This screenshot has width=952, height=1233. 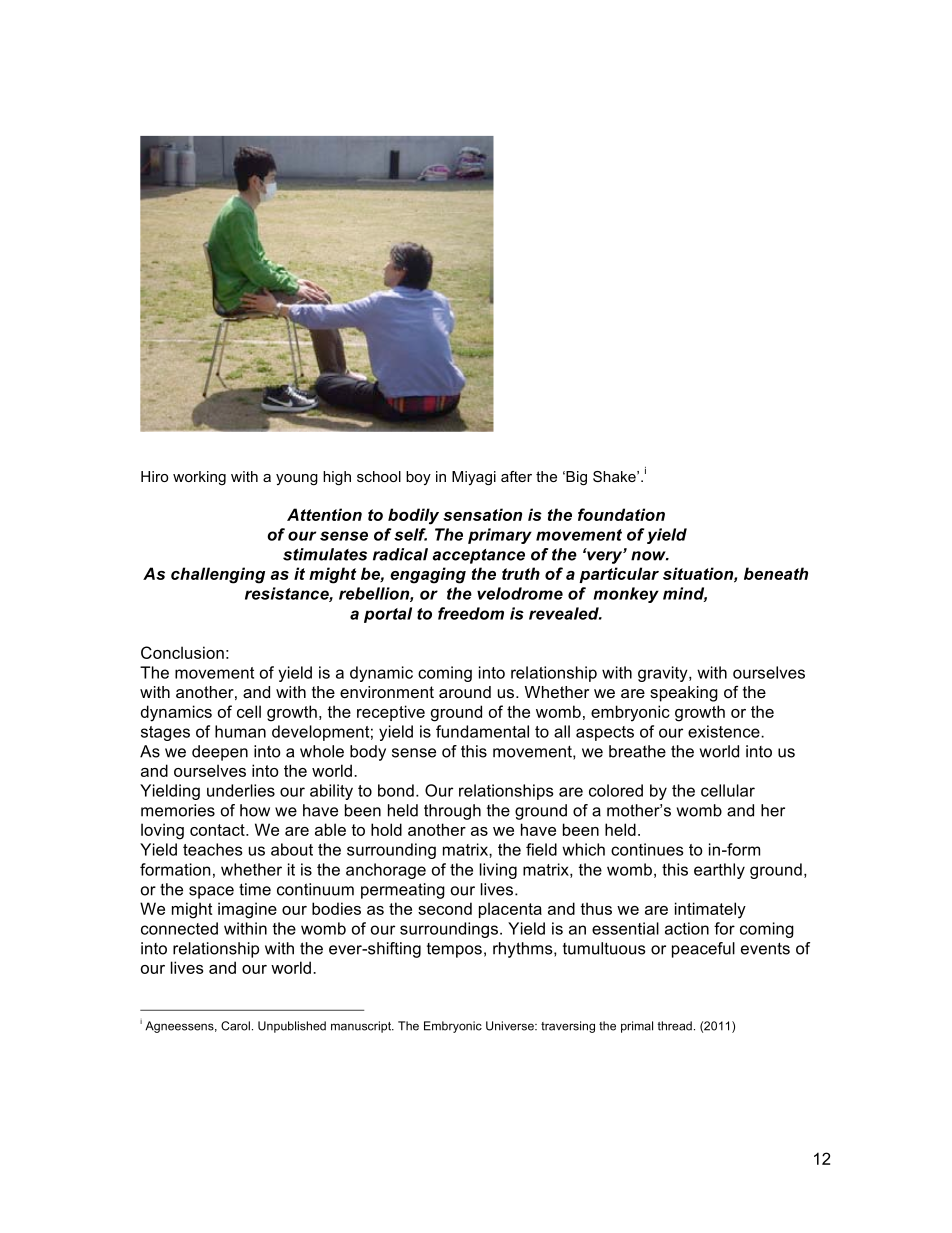 What do you see at coordinates (498, 871) in the screenshot?
I see `living` at bounding box center [498, 871].
